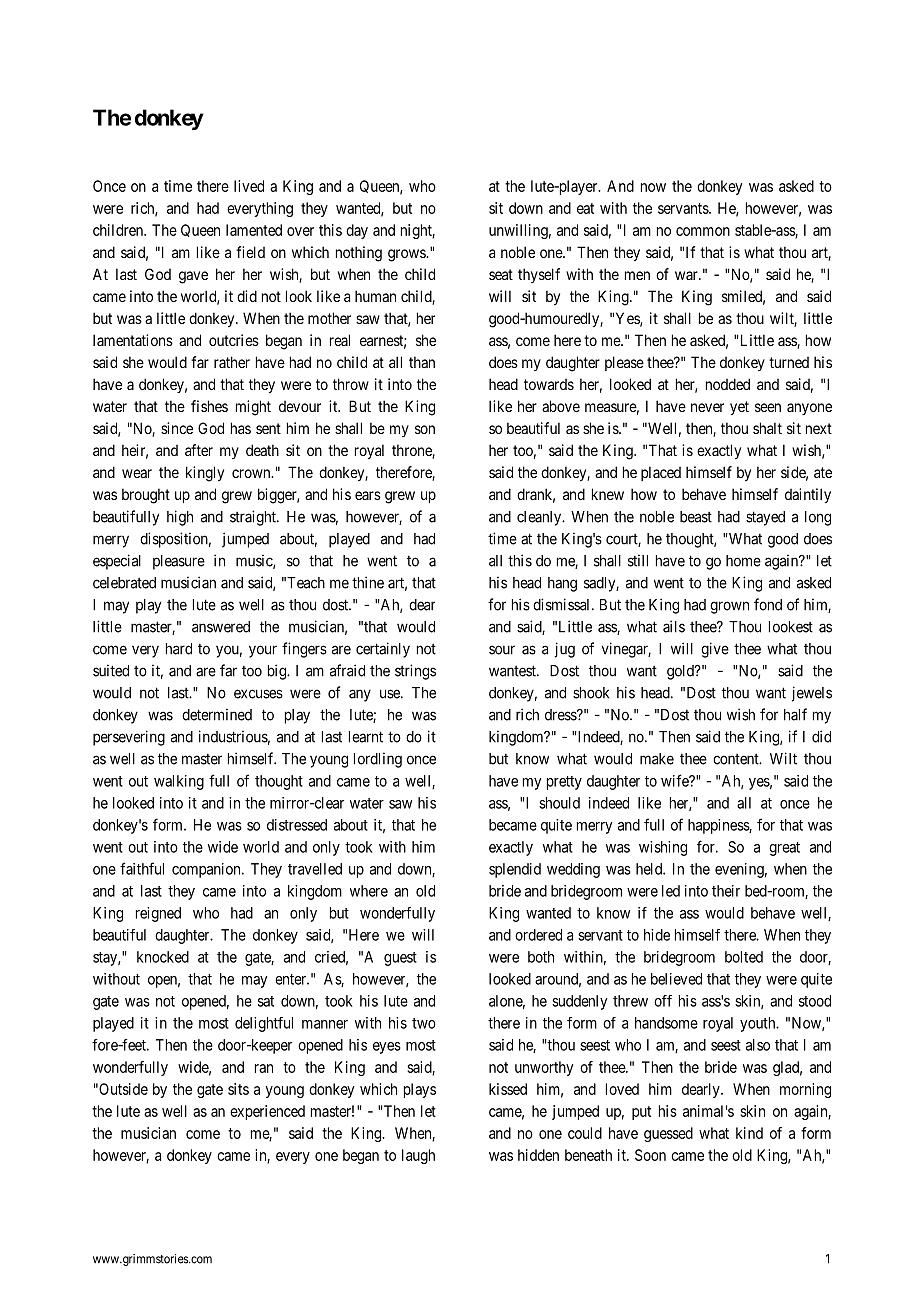 The width and height of the page is (924, 1308). What do you see at coordinates (744, 957) in the page?
I see `bolted` at bounding box center [744, 957].
